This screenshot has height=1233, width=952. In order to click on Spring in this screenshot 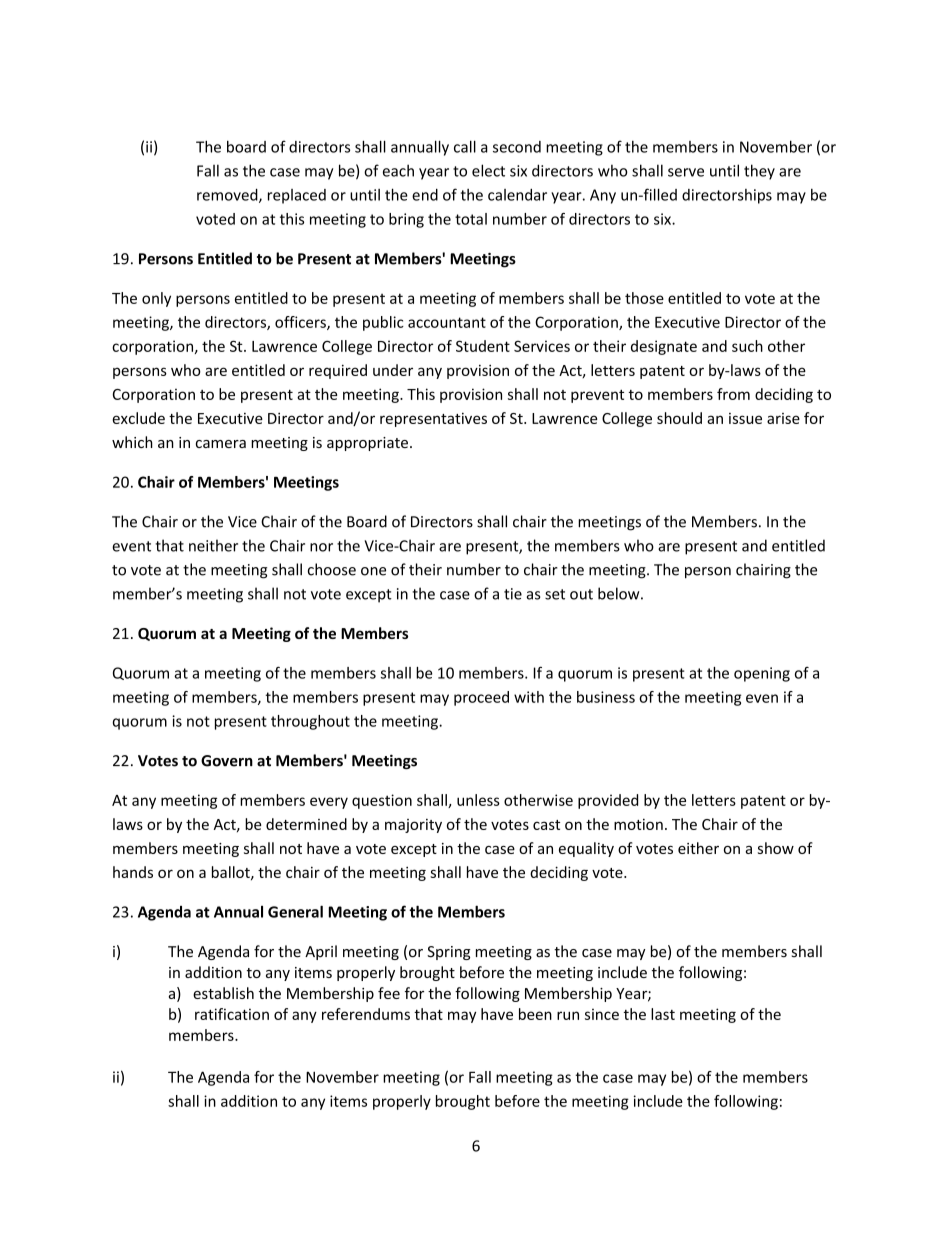, I will do `click(449, 953)`.
